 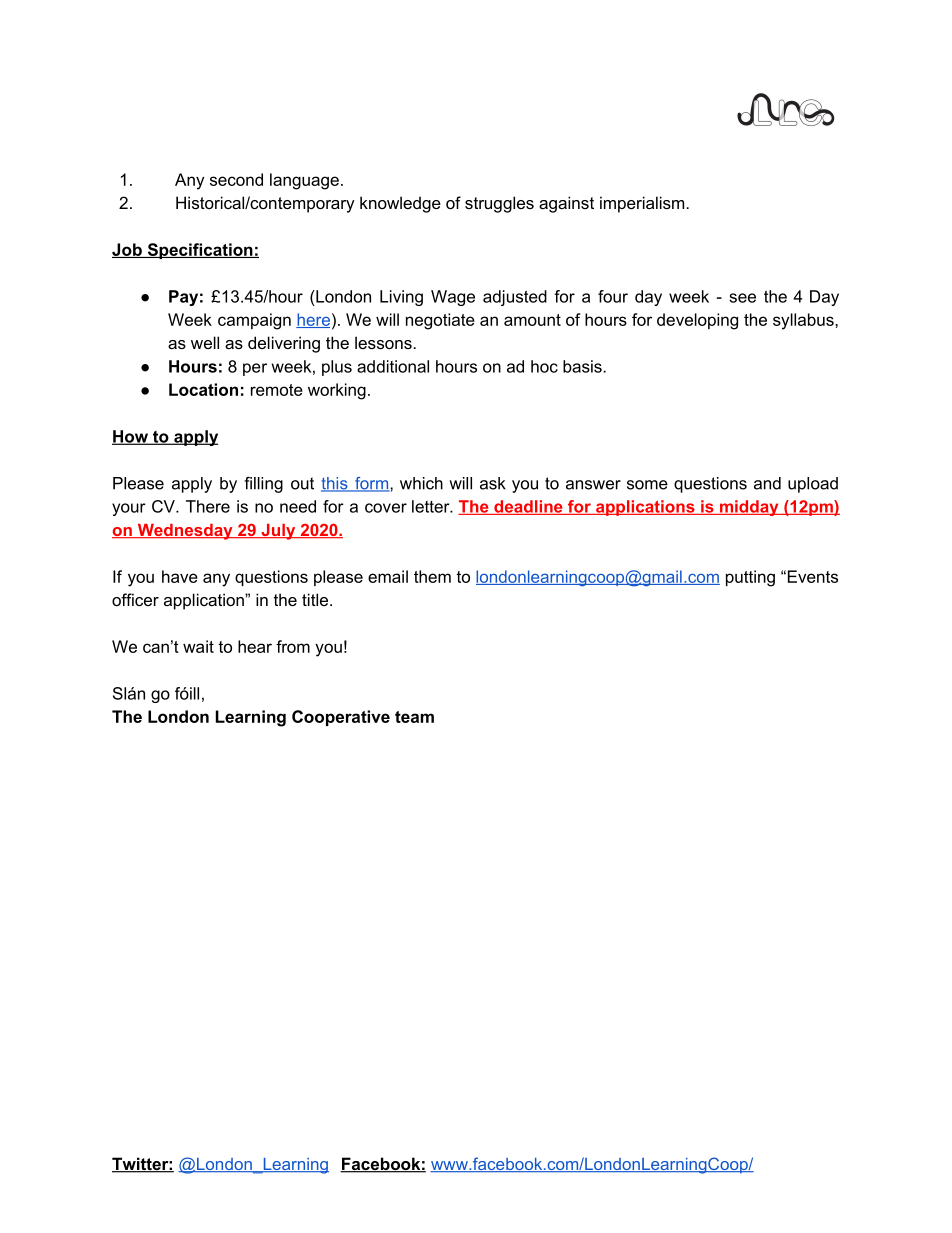 I want to click on struggles, so click(x=499, y=204).
